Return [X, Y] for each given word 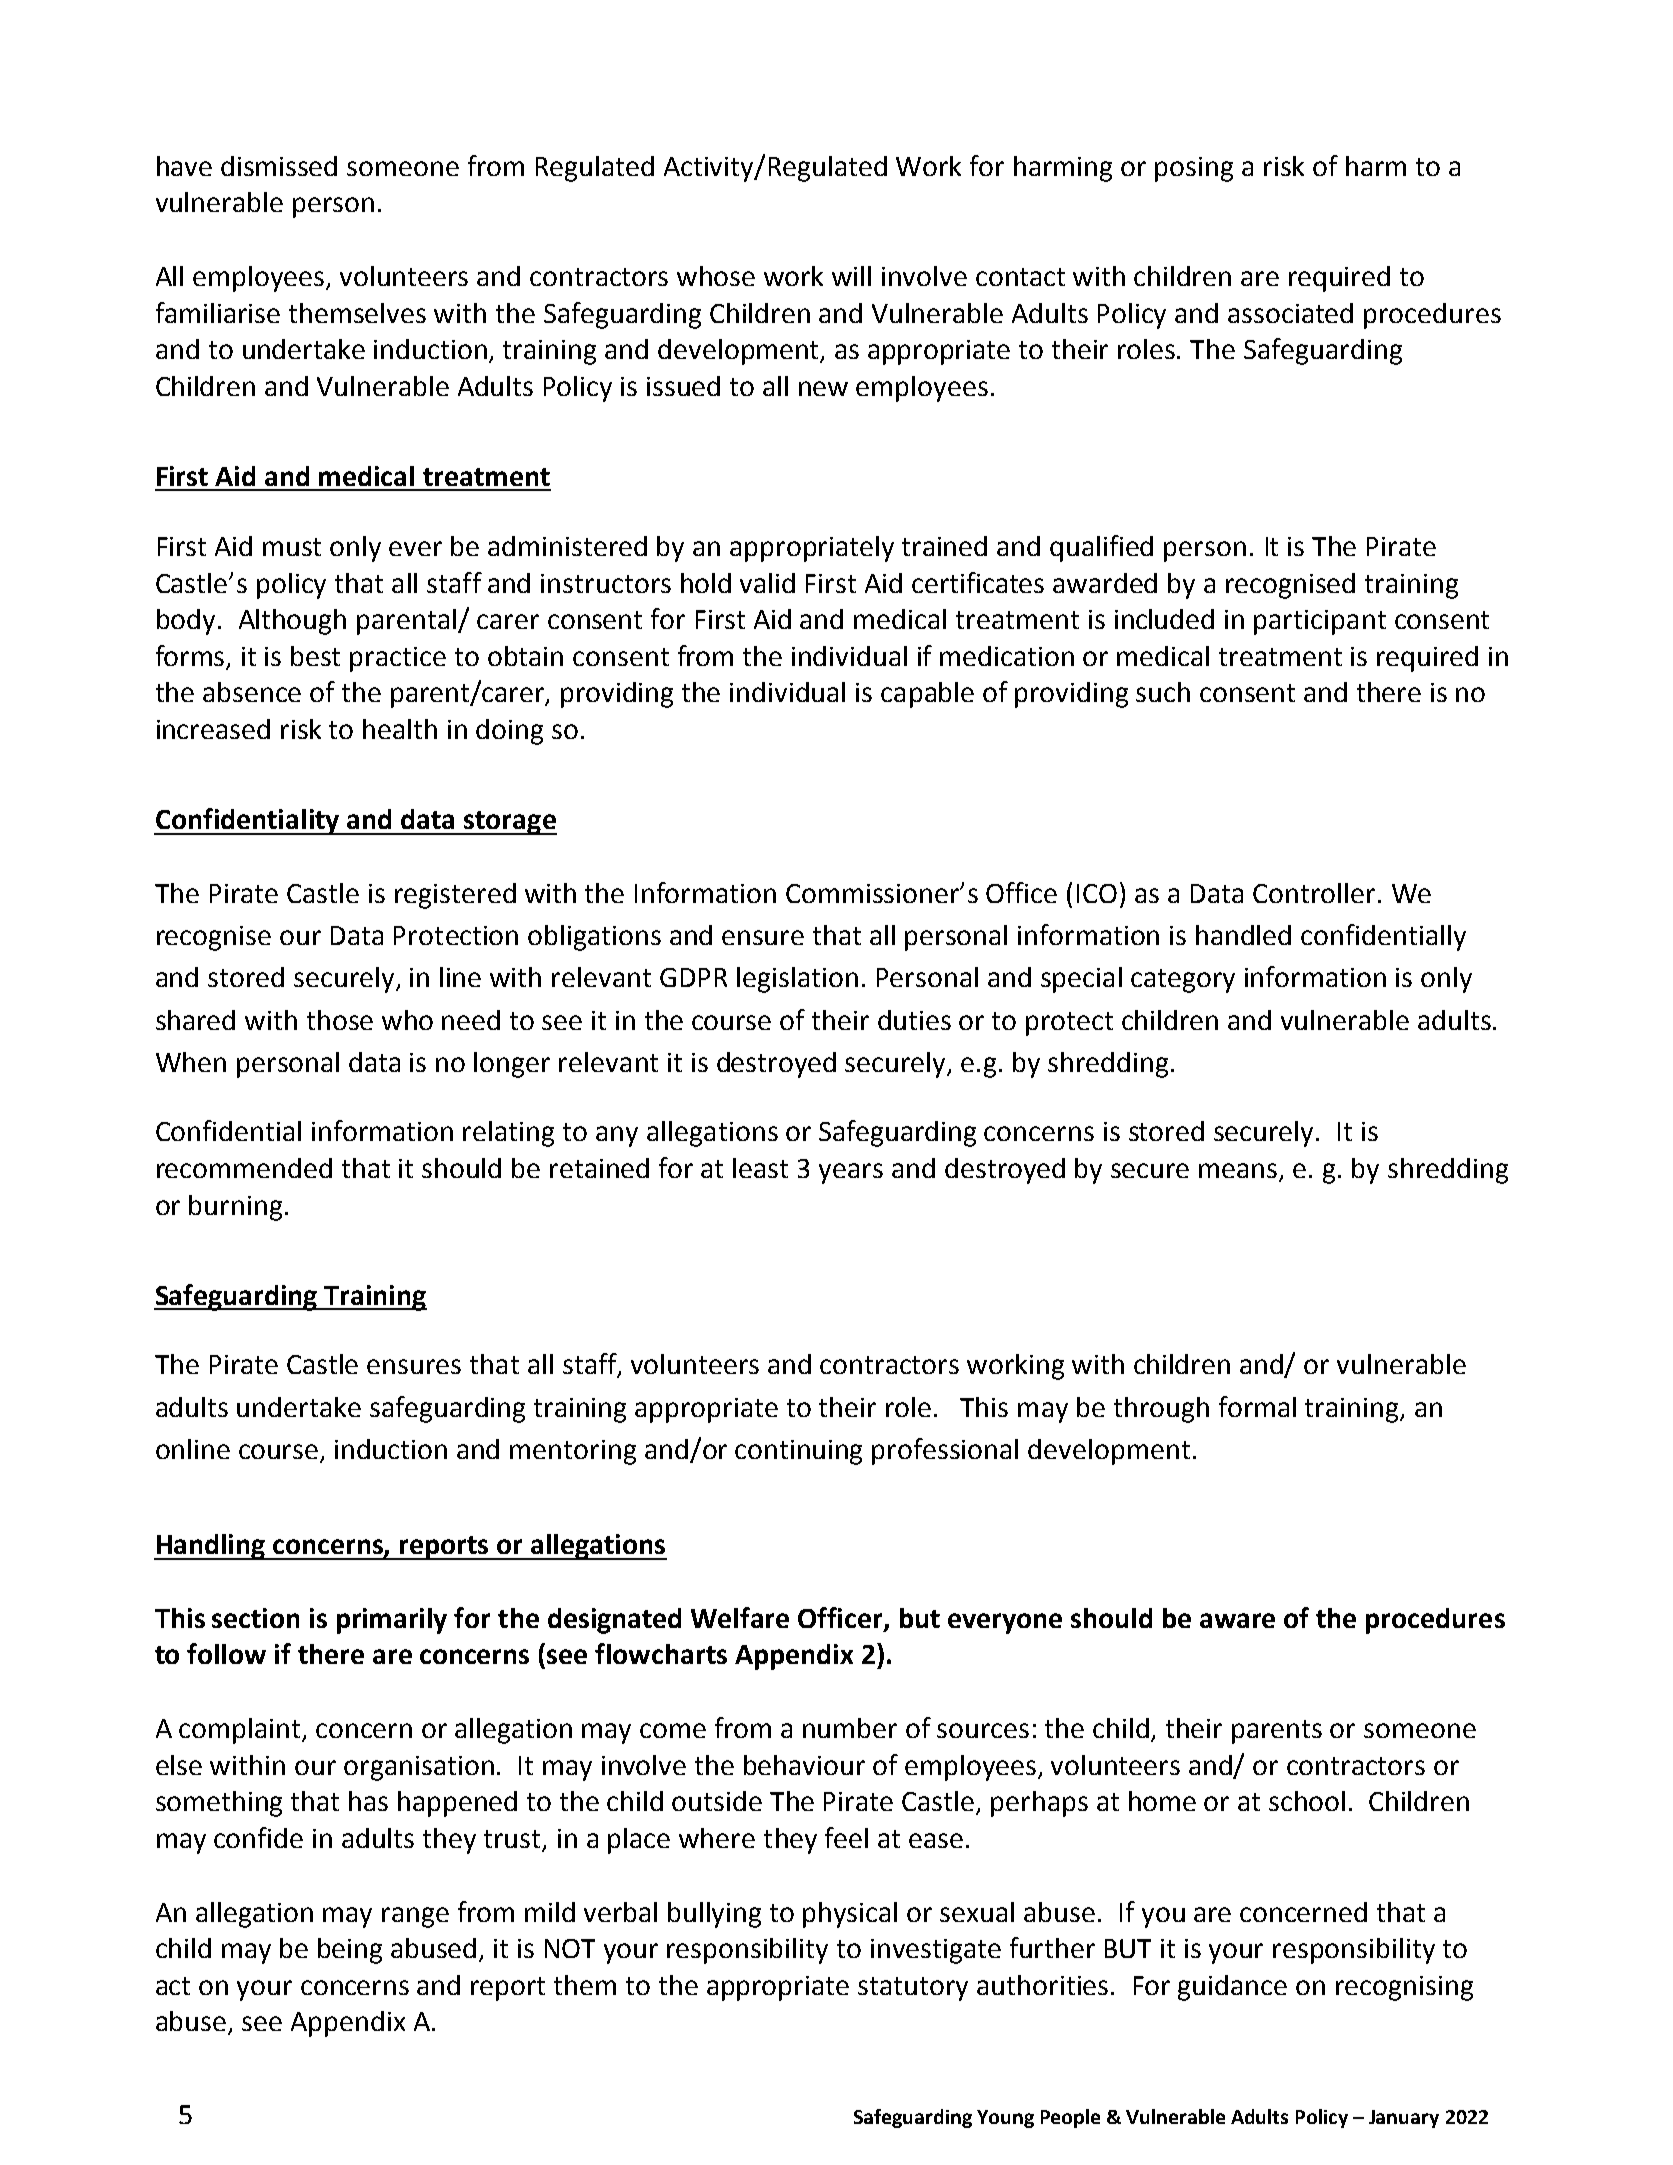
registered [455, 896]
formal [1257, 1406]
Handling [211, 1547]
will [851, 276]
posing [1194, 169]
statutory [913, 1989]
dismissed [279, 166]
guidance [1232, 1988]
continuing [798, 1452]
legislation [797, 980]
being [350, 1951]
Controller [1314, 893]
